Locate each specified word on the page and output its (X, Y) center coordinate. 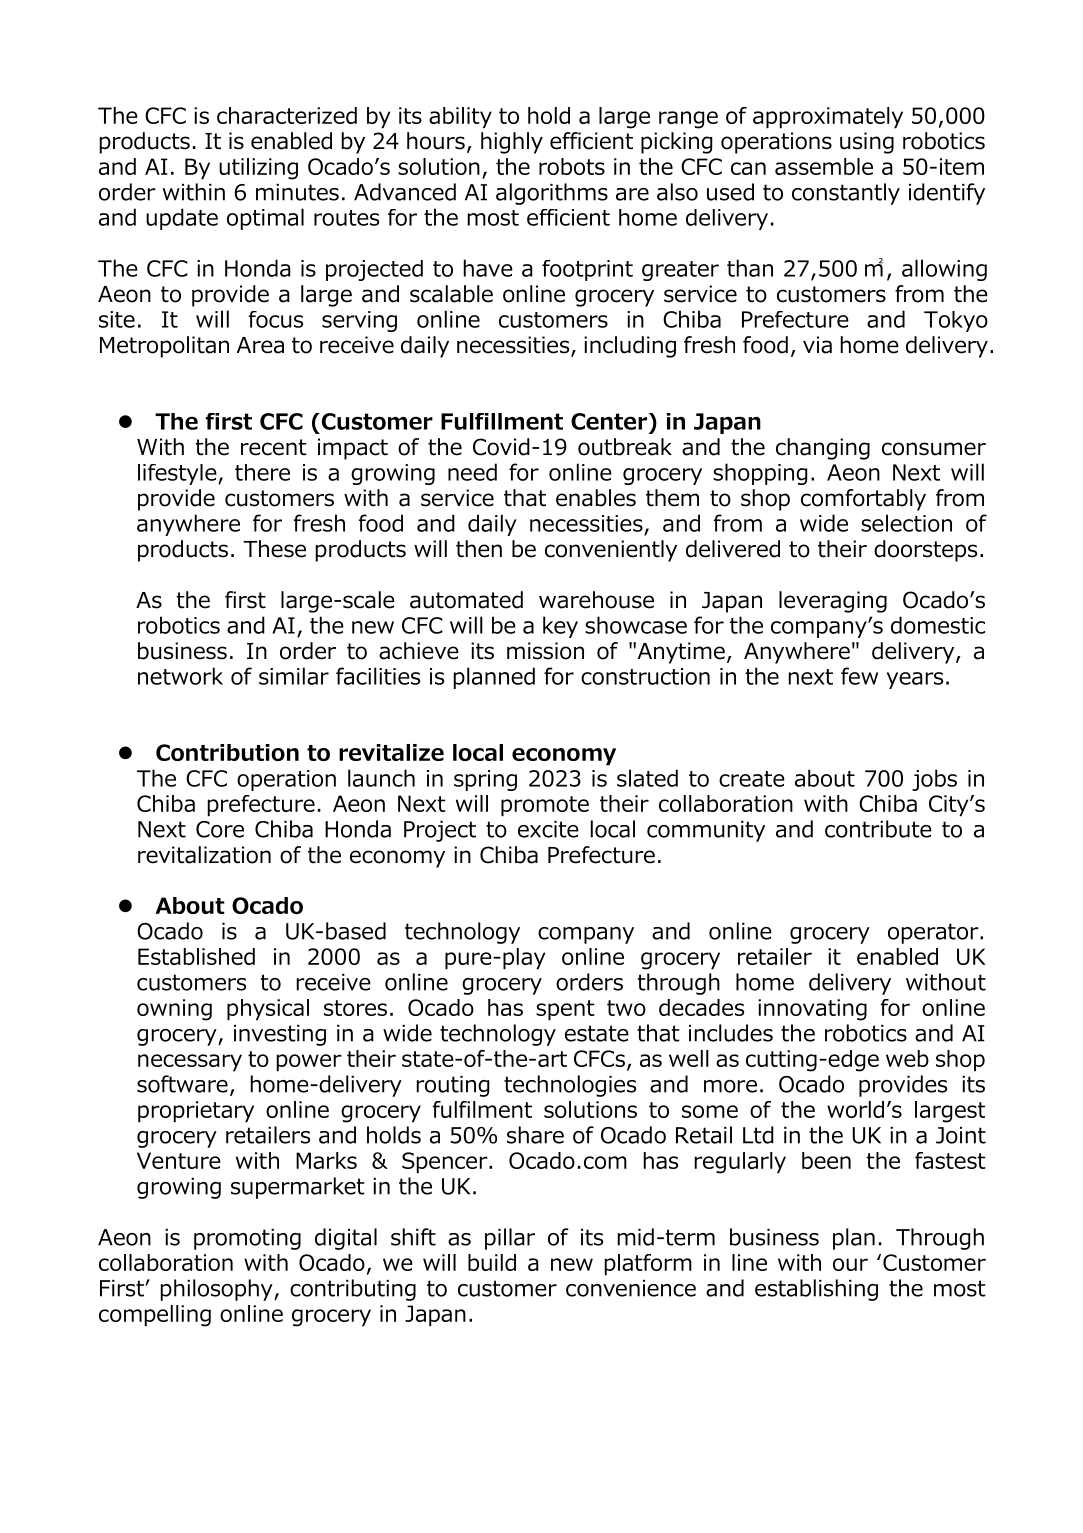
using (867, 143)
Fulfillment (502, 421)
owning (174, 1010)
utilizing (258, 169)
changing (823, 449)
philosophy (218, 1290)
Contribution (227, 752)
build (492, 1262)
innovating (812, 1010)
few (859, 676)
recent (274, 447)
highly (512, 143)
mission (545, 651)
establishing (816, 1290)
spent (565, 1010)
